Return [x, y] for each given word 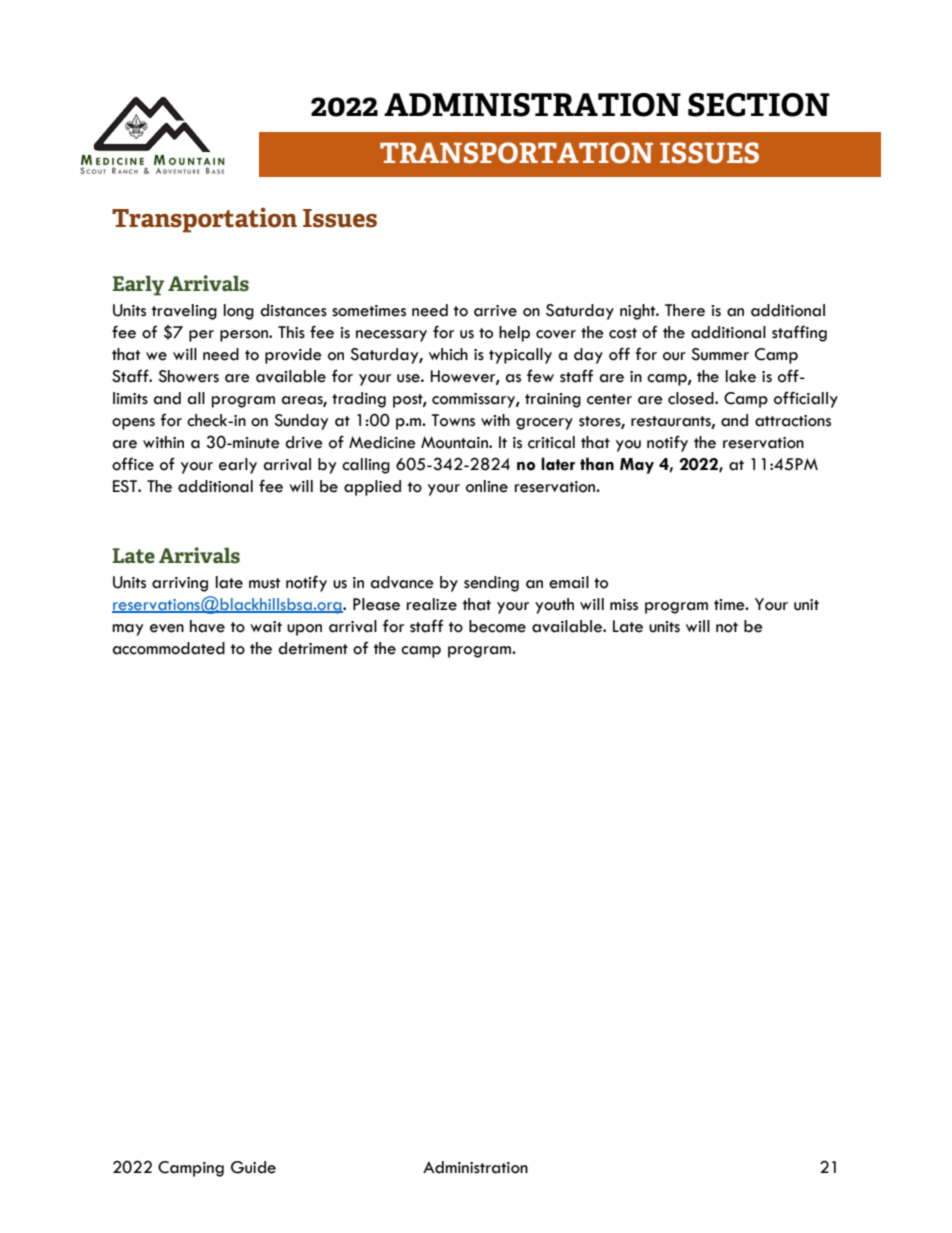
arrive [495, 311]
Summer [720, 354]
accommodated [169, 648]
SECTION [759, 105]
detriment [313, 648]
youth [554, 606]
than [597, 464]
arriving [180, 584]
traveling [184, 312]
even [167, 628]
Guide [253, 1167]
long [239, 312]
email [569, 582]
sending [491, 584]
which [448, 354]
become [497, 626]
